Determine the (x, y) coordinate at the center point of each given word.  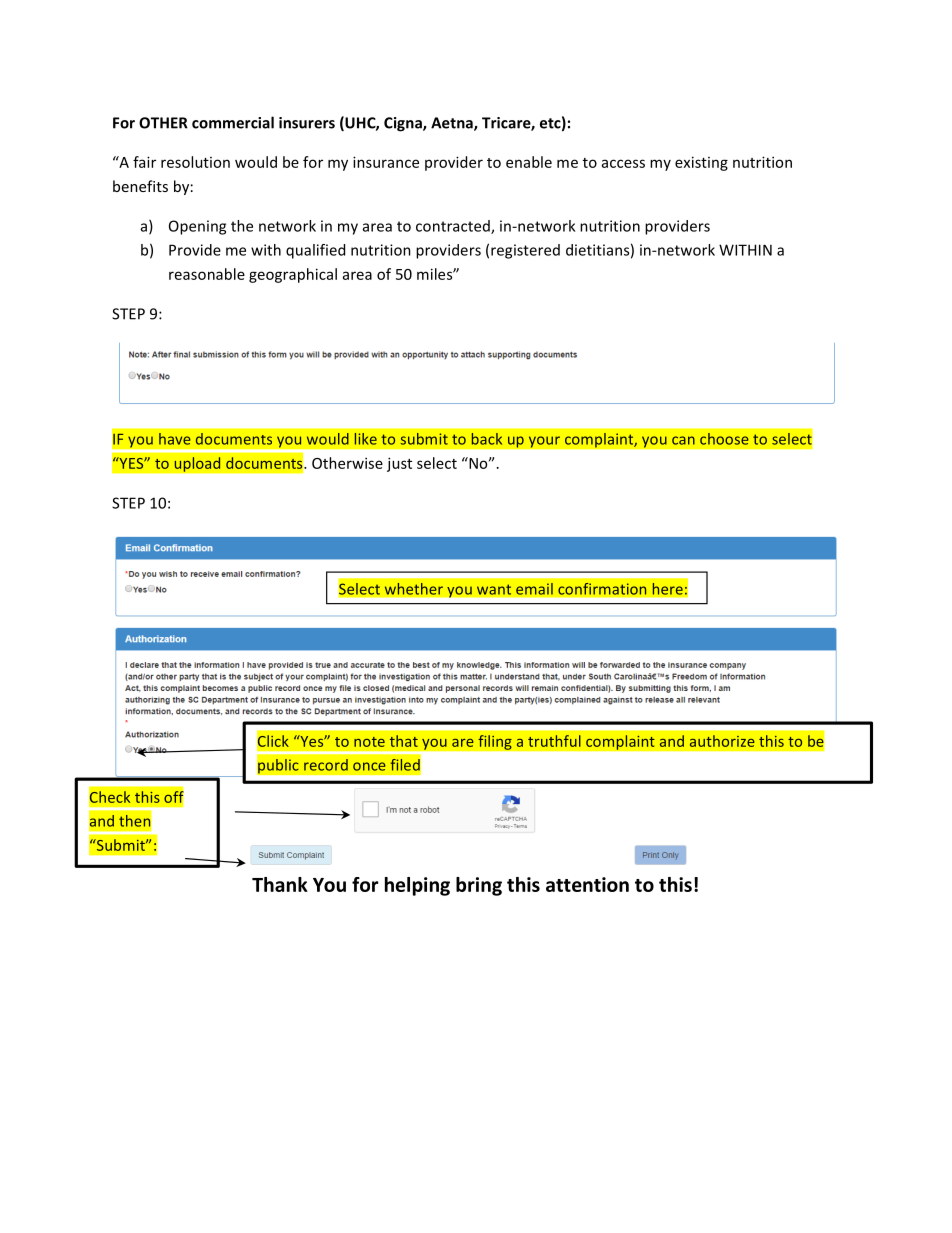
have (175, 439)
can (683, 440)
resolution (195, 162)
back (487, 439)
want (494, 589)
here (667, 589)
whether (413, 589)
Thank (280, 884)
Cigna (404, 124)
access (623, 163)
